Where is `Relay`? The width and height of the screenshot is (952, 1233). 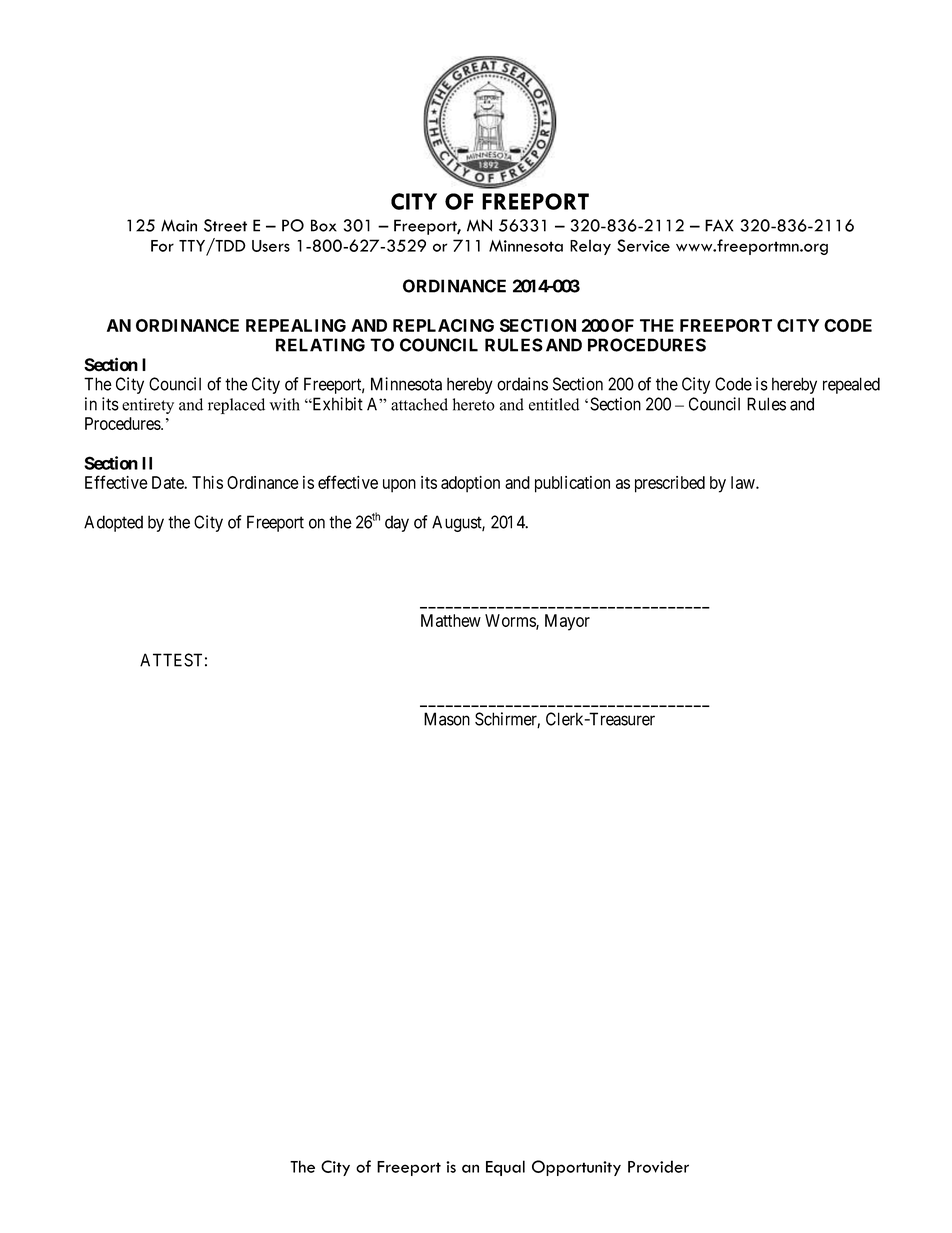
Relay is located at coordinates (590, 247).
